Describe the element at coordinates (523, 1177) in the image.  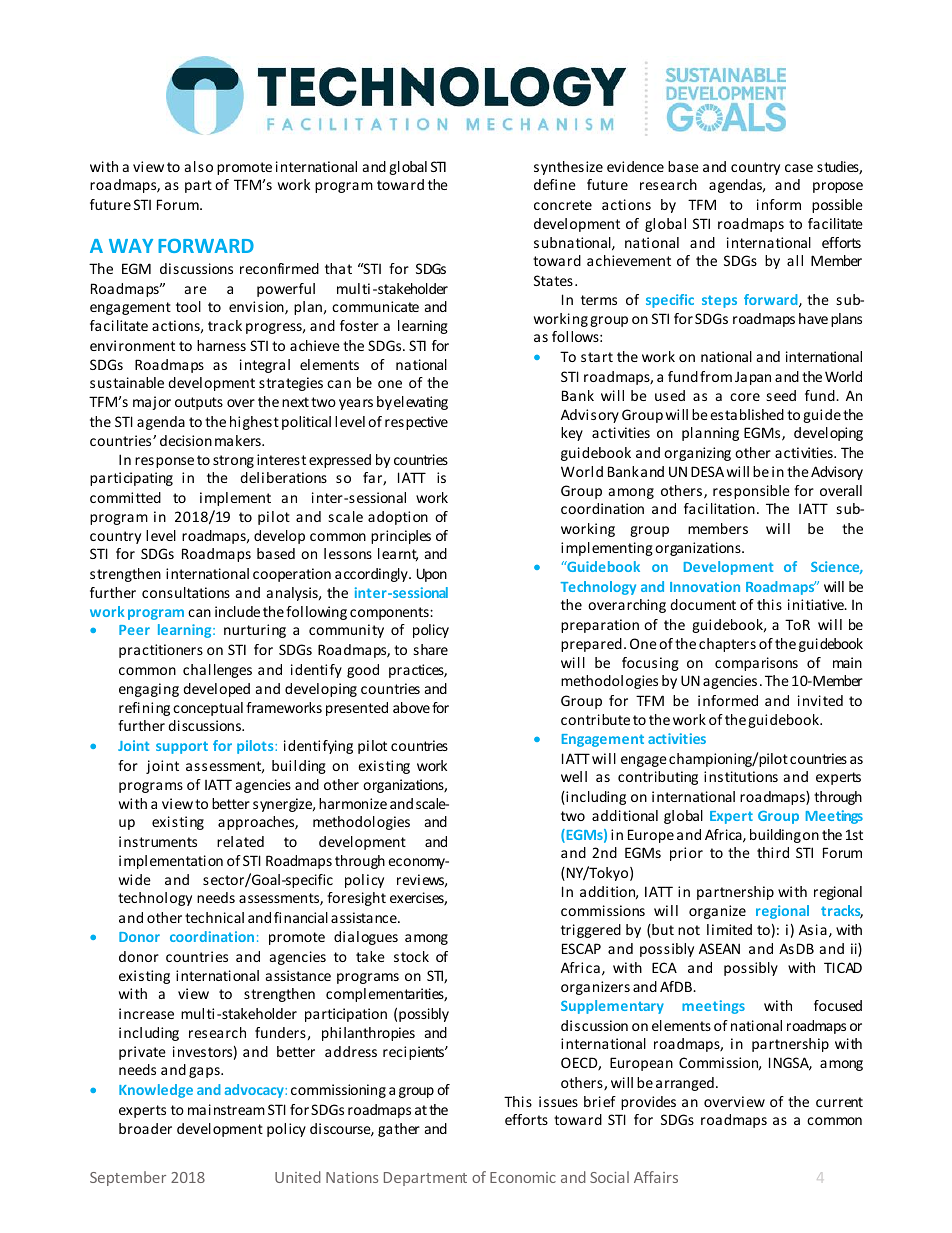
I see `Economic` at that location.
